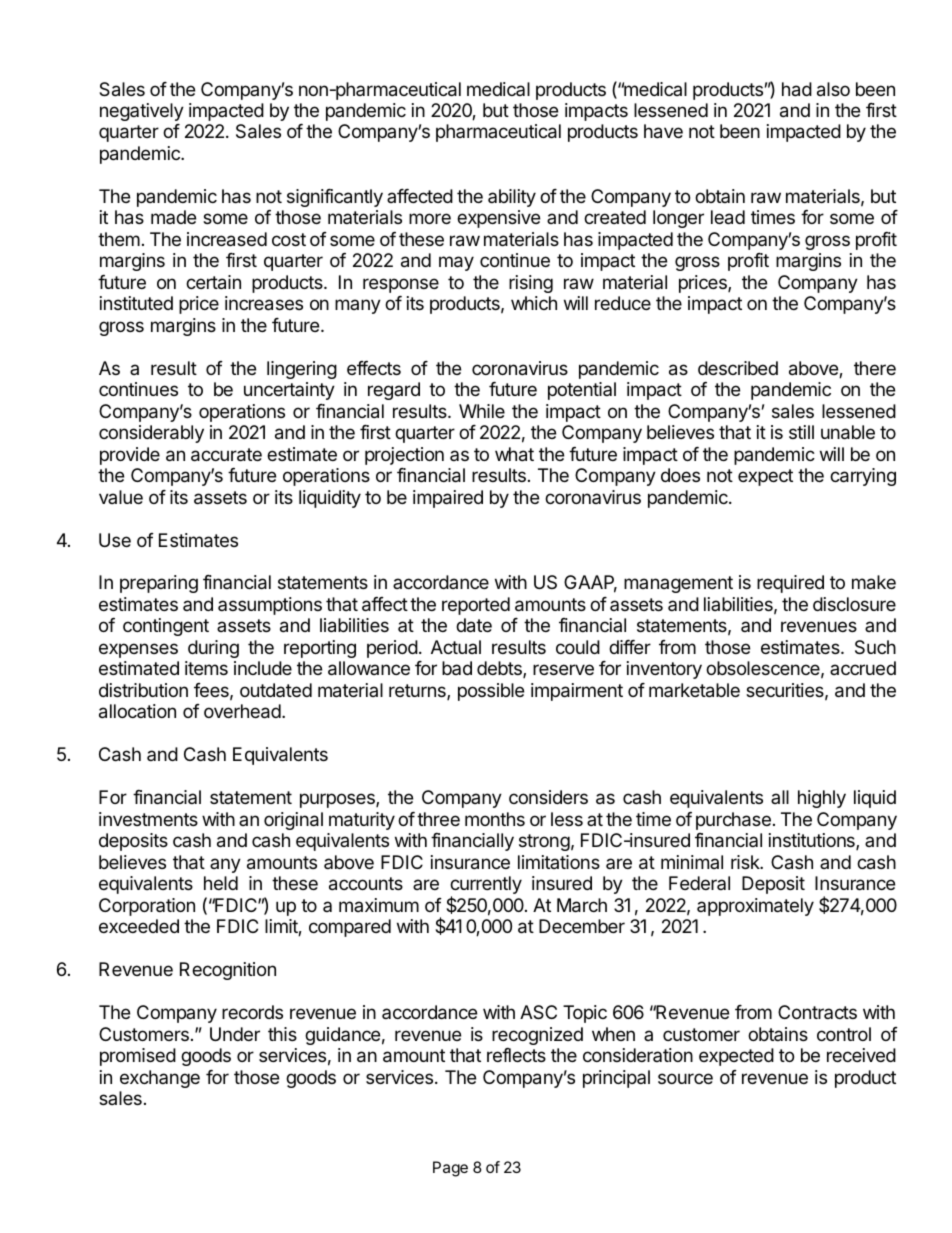 The image size is (952, 1233). I want to click on negatively, so click(142, 112).
